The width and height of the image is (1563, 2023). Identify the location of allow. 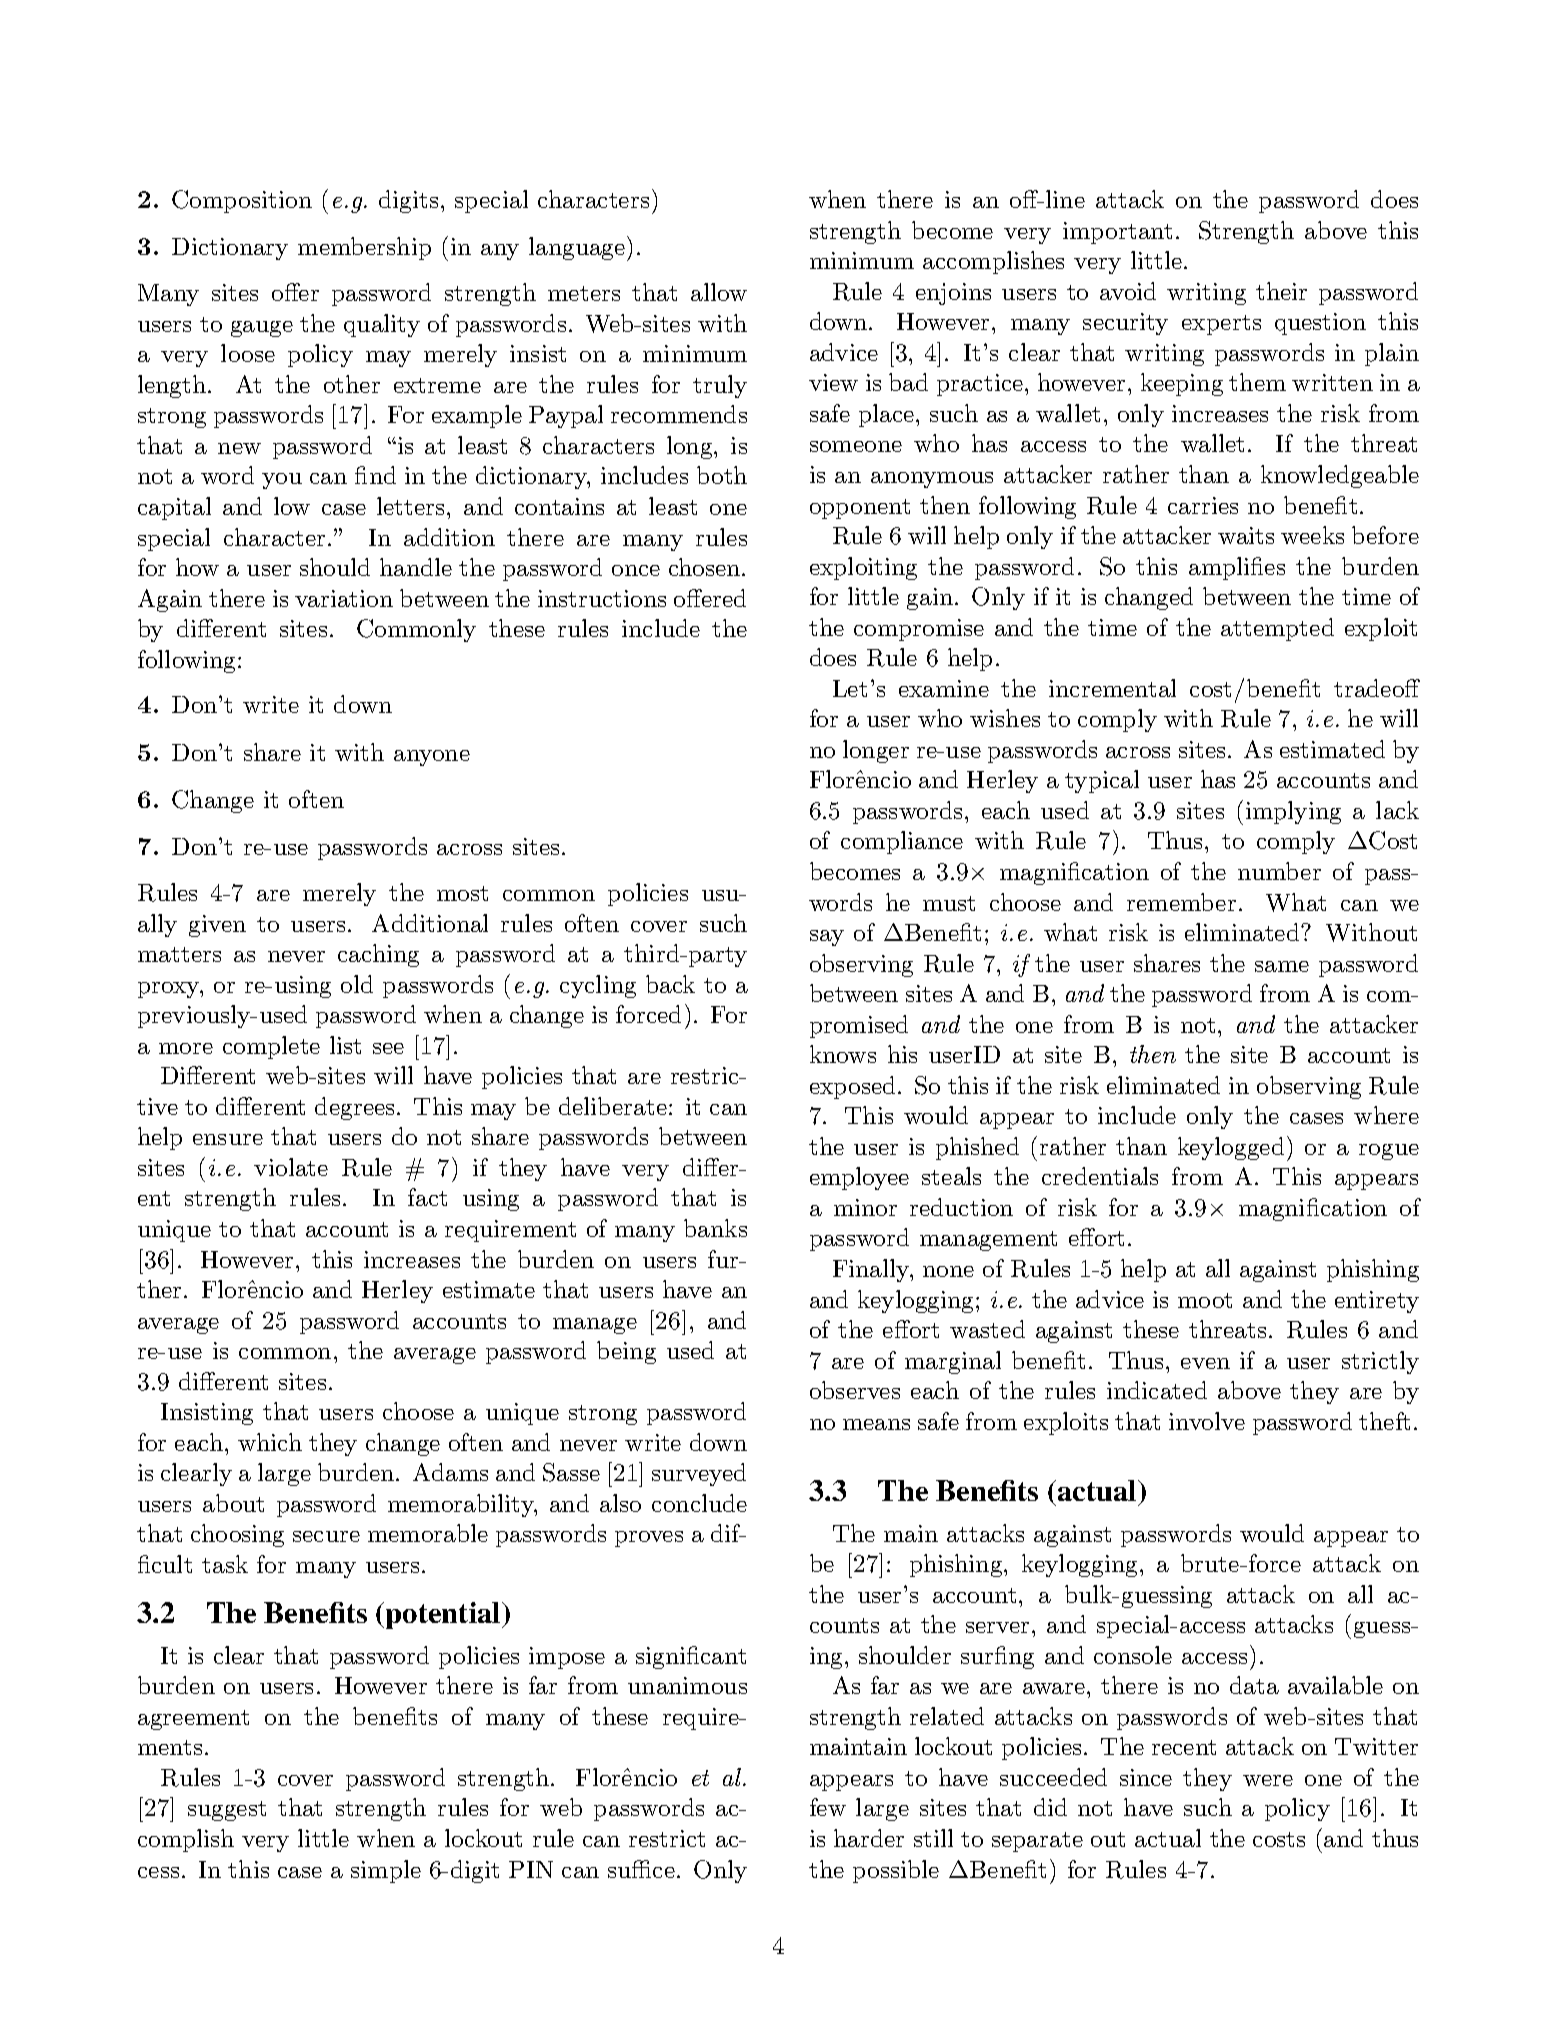
(719, 292).
